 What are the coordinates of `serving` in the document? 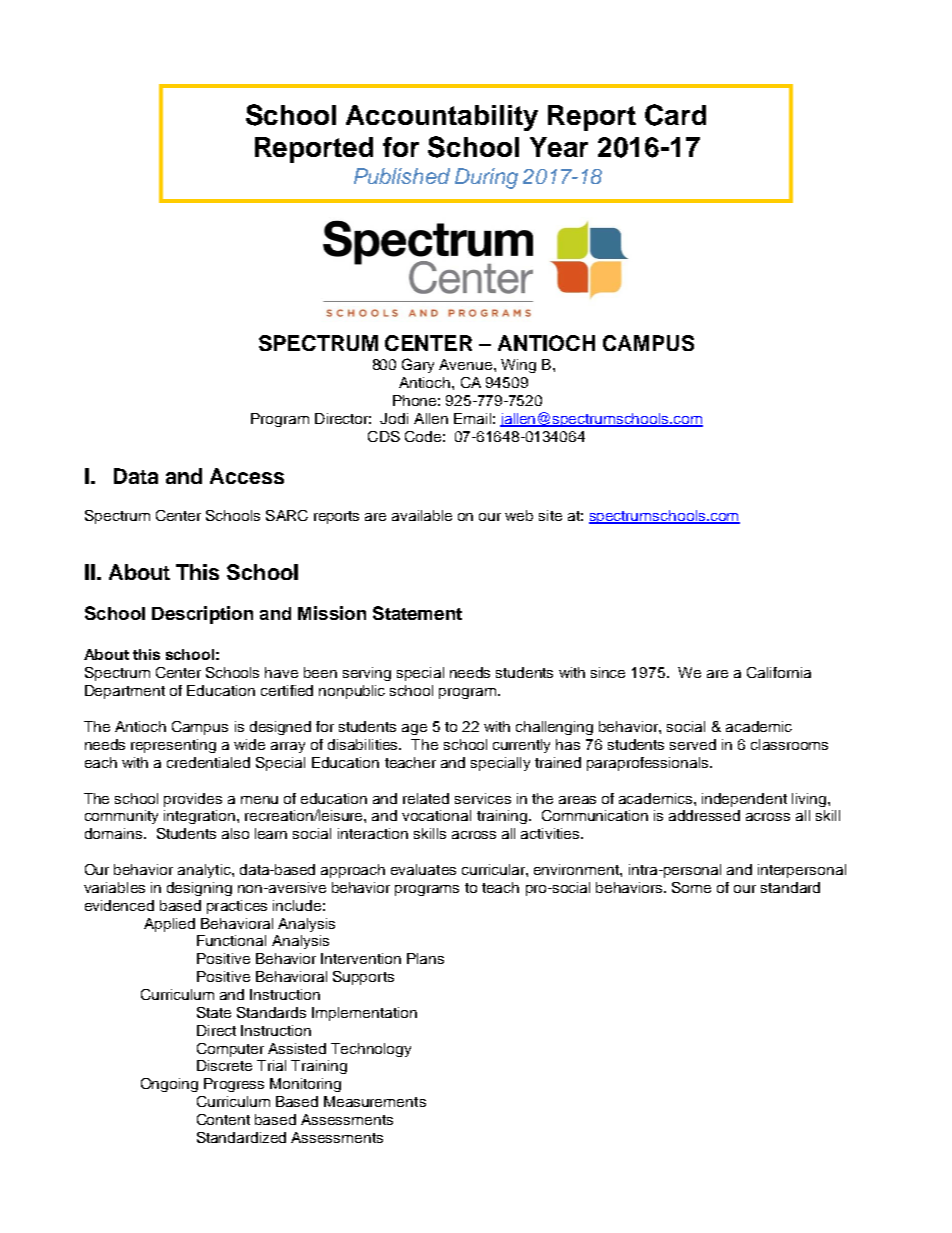 It's located at (367, 674).
